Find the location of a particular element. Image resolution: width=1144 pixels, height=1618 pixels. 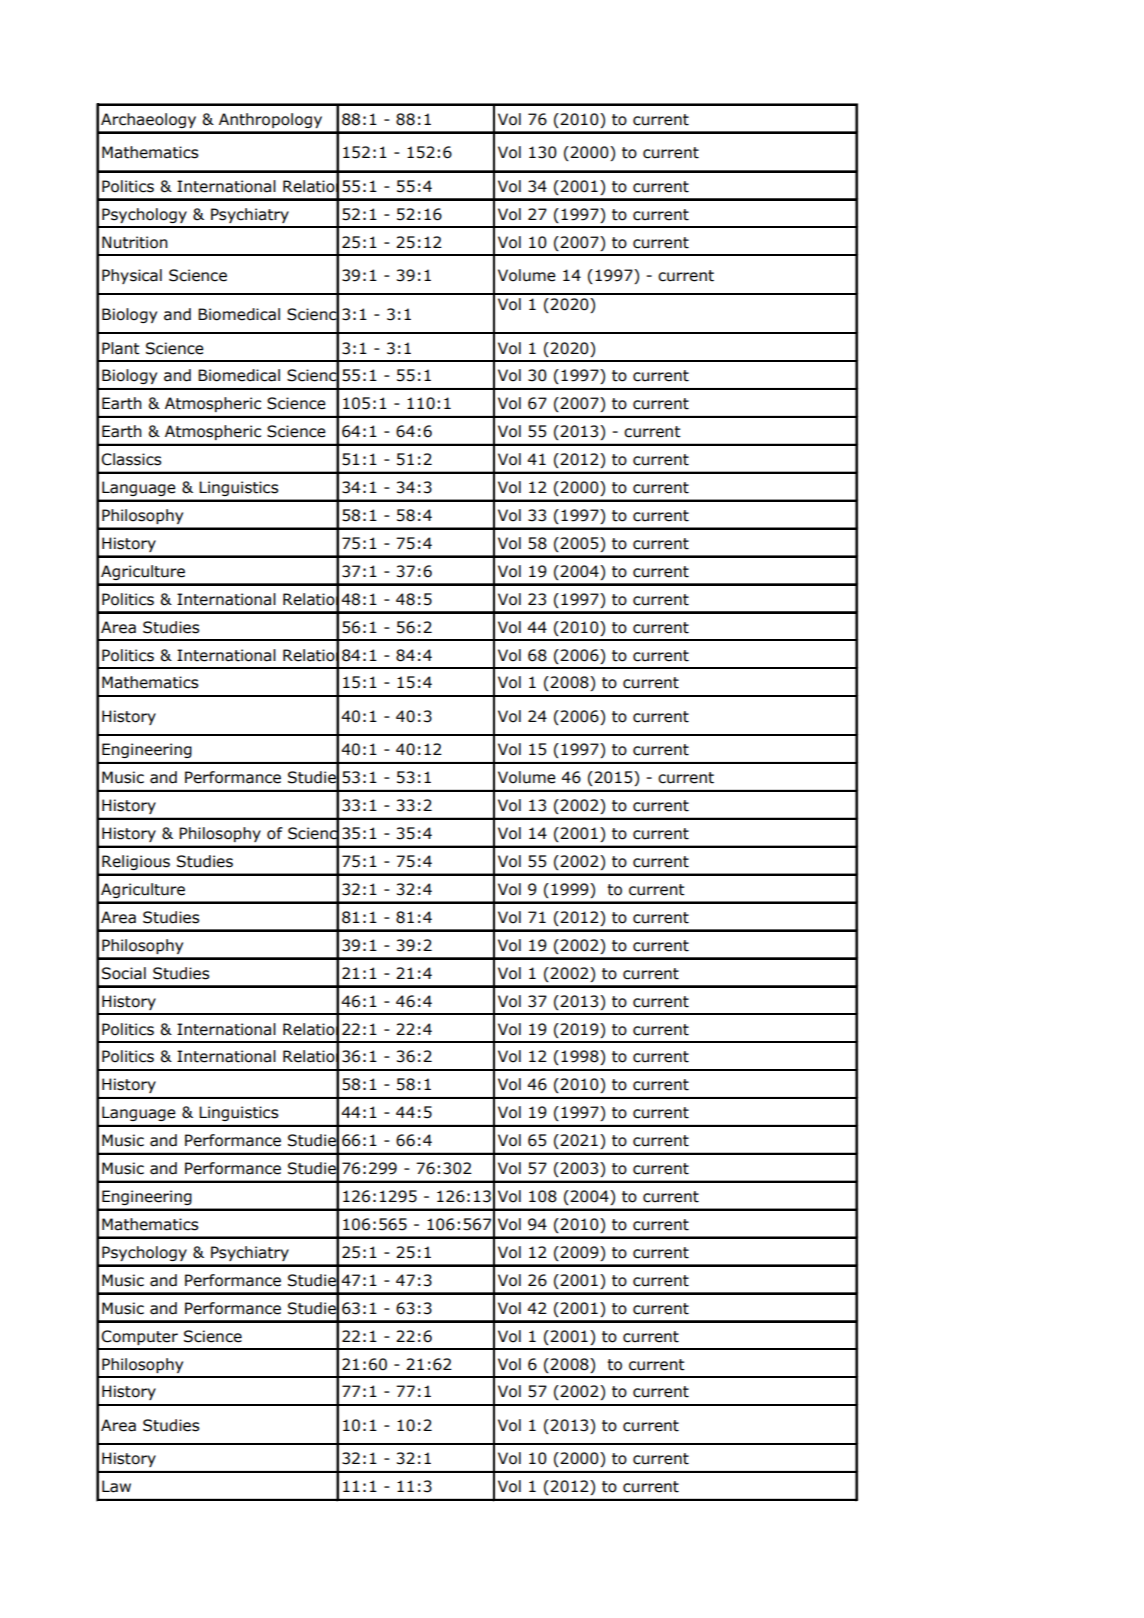

Physical is located at coordinates (132, 276).
